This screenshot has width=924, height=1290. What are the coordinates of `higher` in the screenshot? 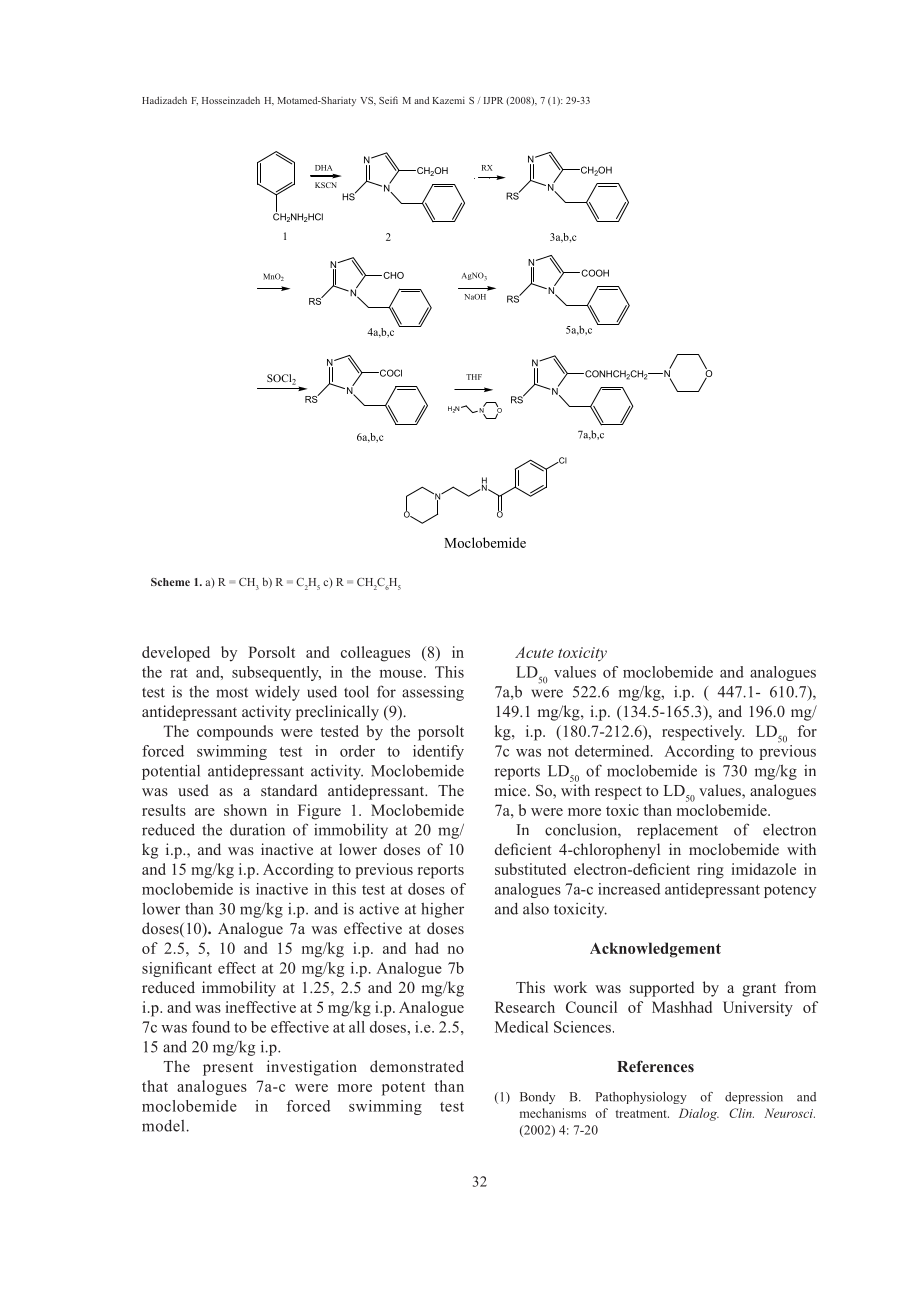 It's located at (442, 910).
